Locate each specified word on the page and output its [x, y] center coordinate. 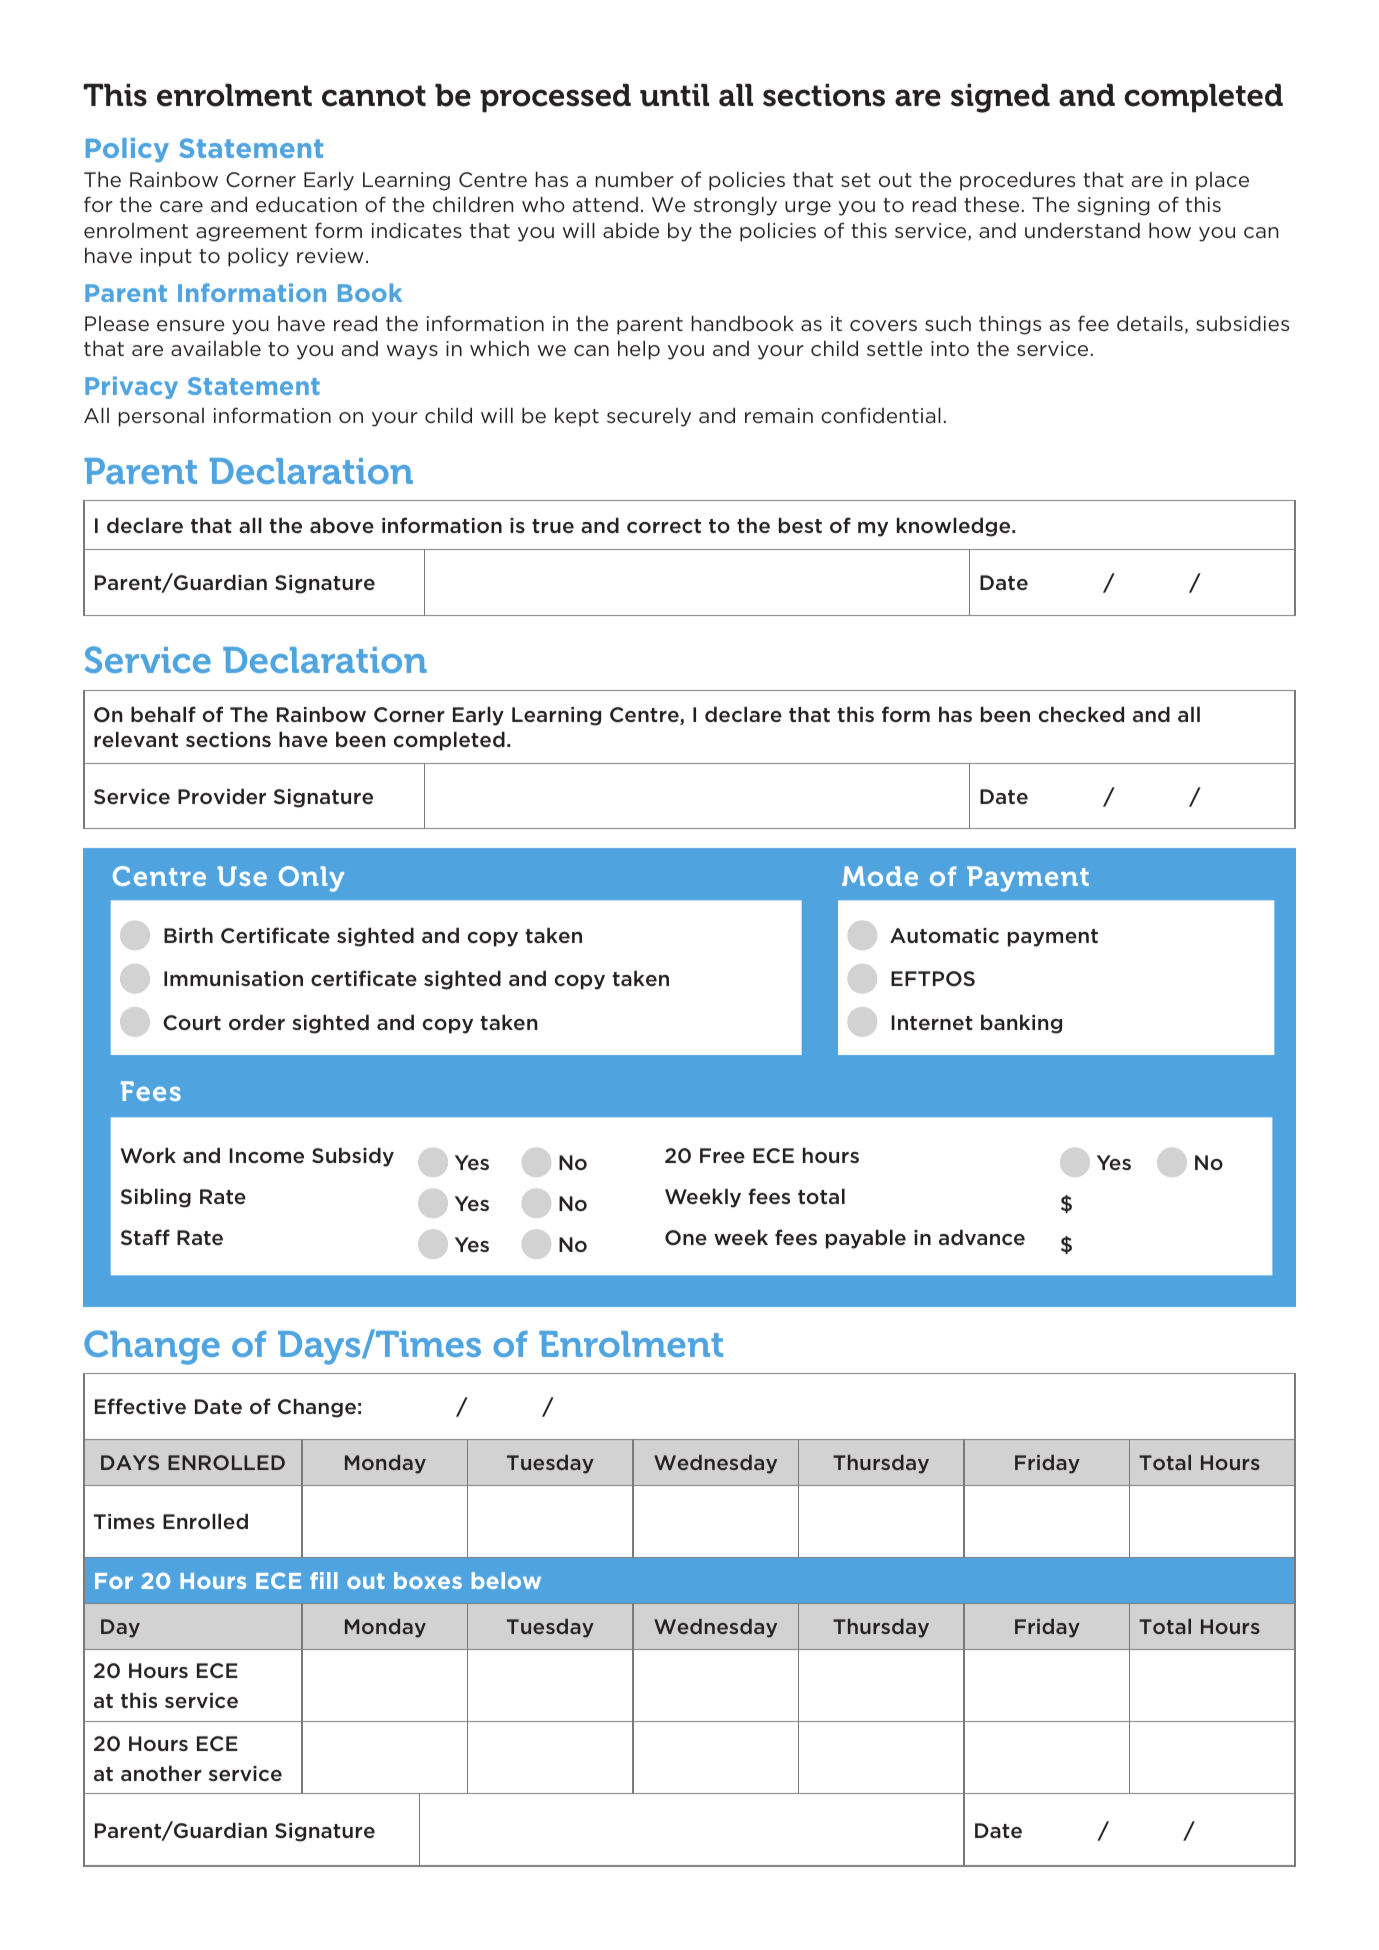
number [635, 179]
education [306, 204]
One [686, 1238]
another [161, 1773]
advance [982, 1237]
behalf [163, 714]
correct [664, 526]
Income [266, 1155]
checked [1081, 714]
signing [1113, 206]
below [506, 1580]
